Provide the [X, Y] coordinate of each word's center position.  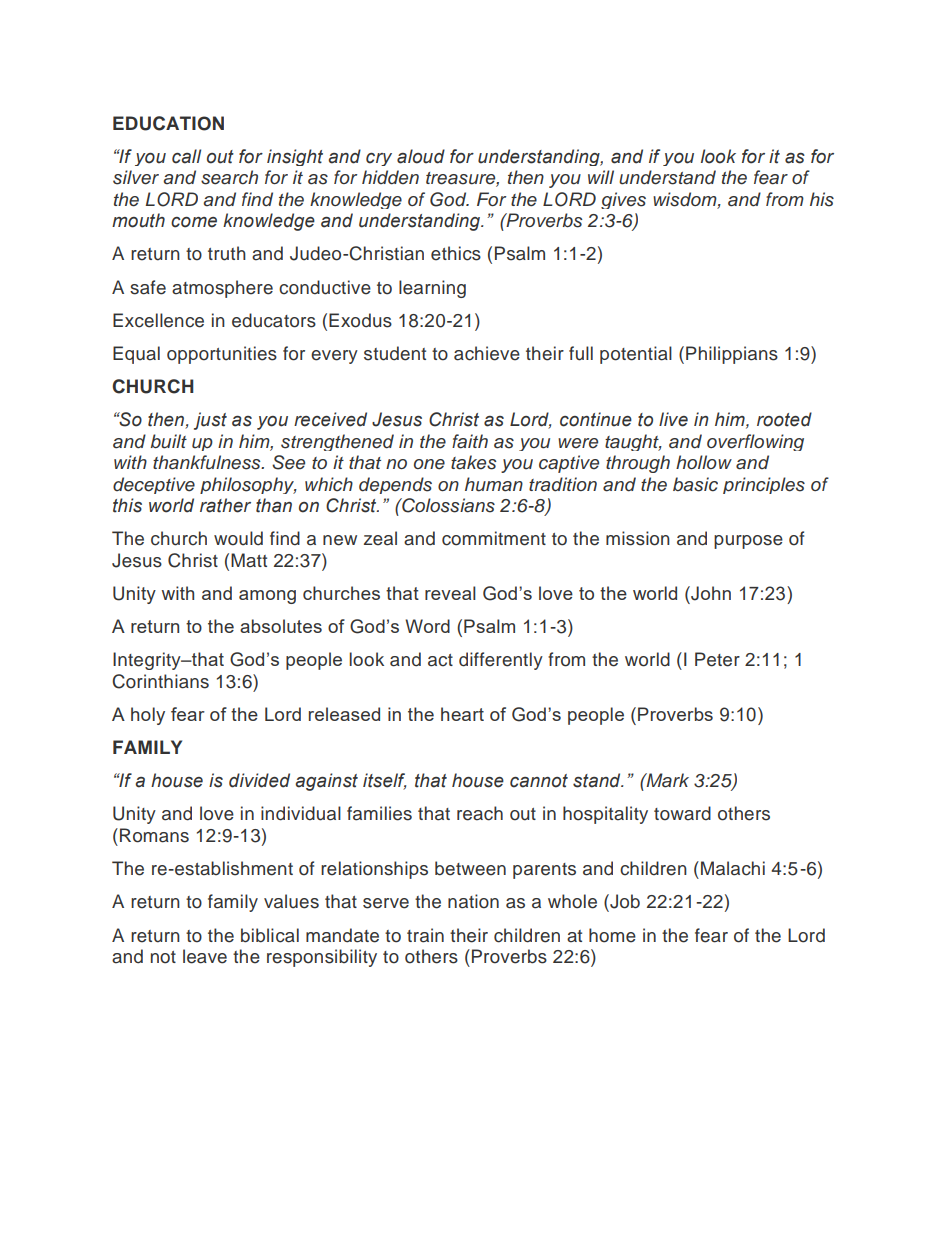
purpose [748, 542]
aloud [421, 156]
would [238, 538]
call [186, 156]
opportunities [222, 355]
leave [205, 956]
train [425, 935]
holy [148, 716]
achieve [487, 353]
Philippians [732, 355]
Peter [717, 659]
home [612, 935]
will [601, 177]
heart [462, 714]
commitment [494, 538]
